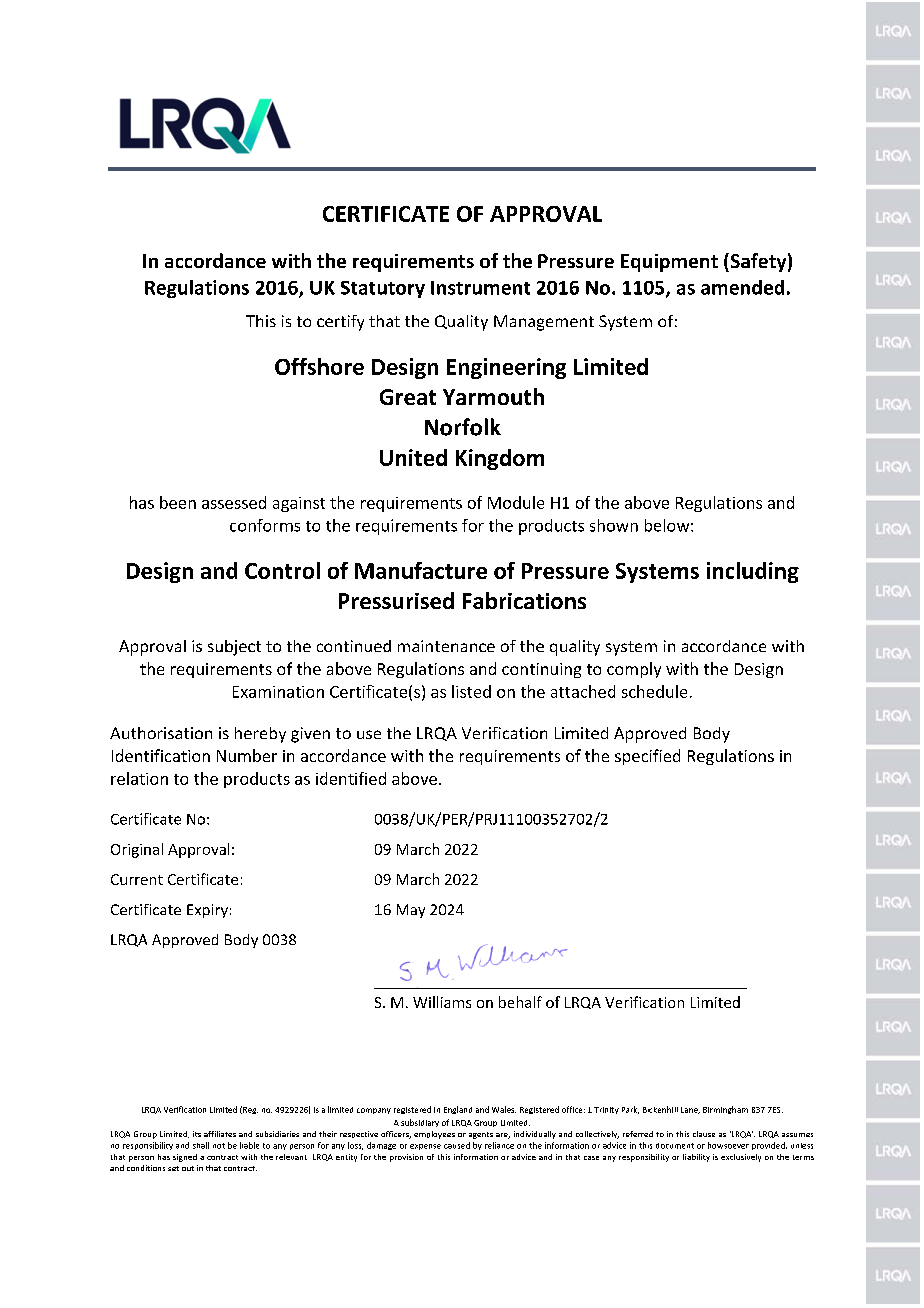 Image resolution: width=924 pixels, height=1308 pixels. Describe the element at coordinates (654, 691) in the document. I see `schedule` at that location.
